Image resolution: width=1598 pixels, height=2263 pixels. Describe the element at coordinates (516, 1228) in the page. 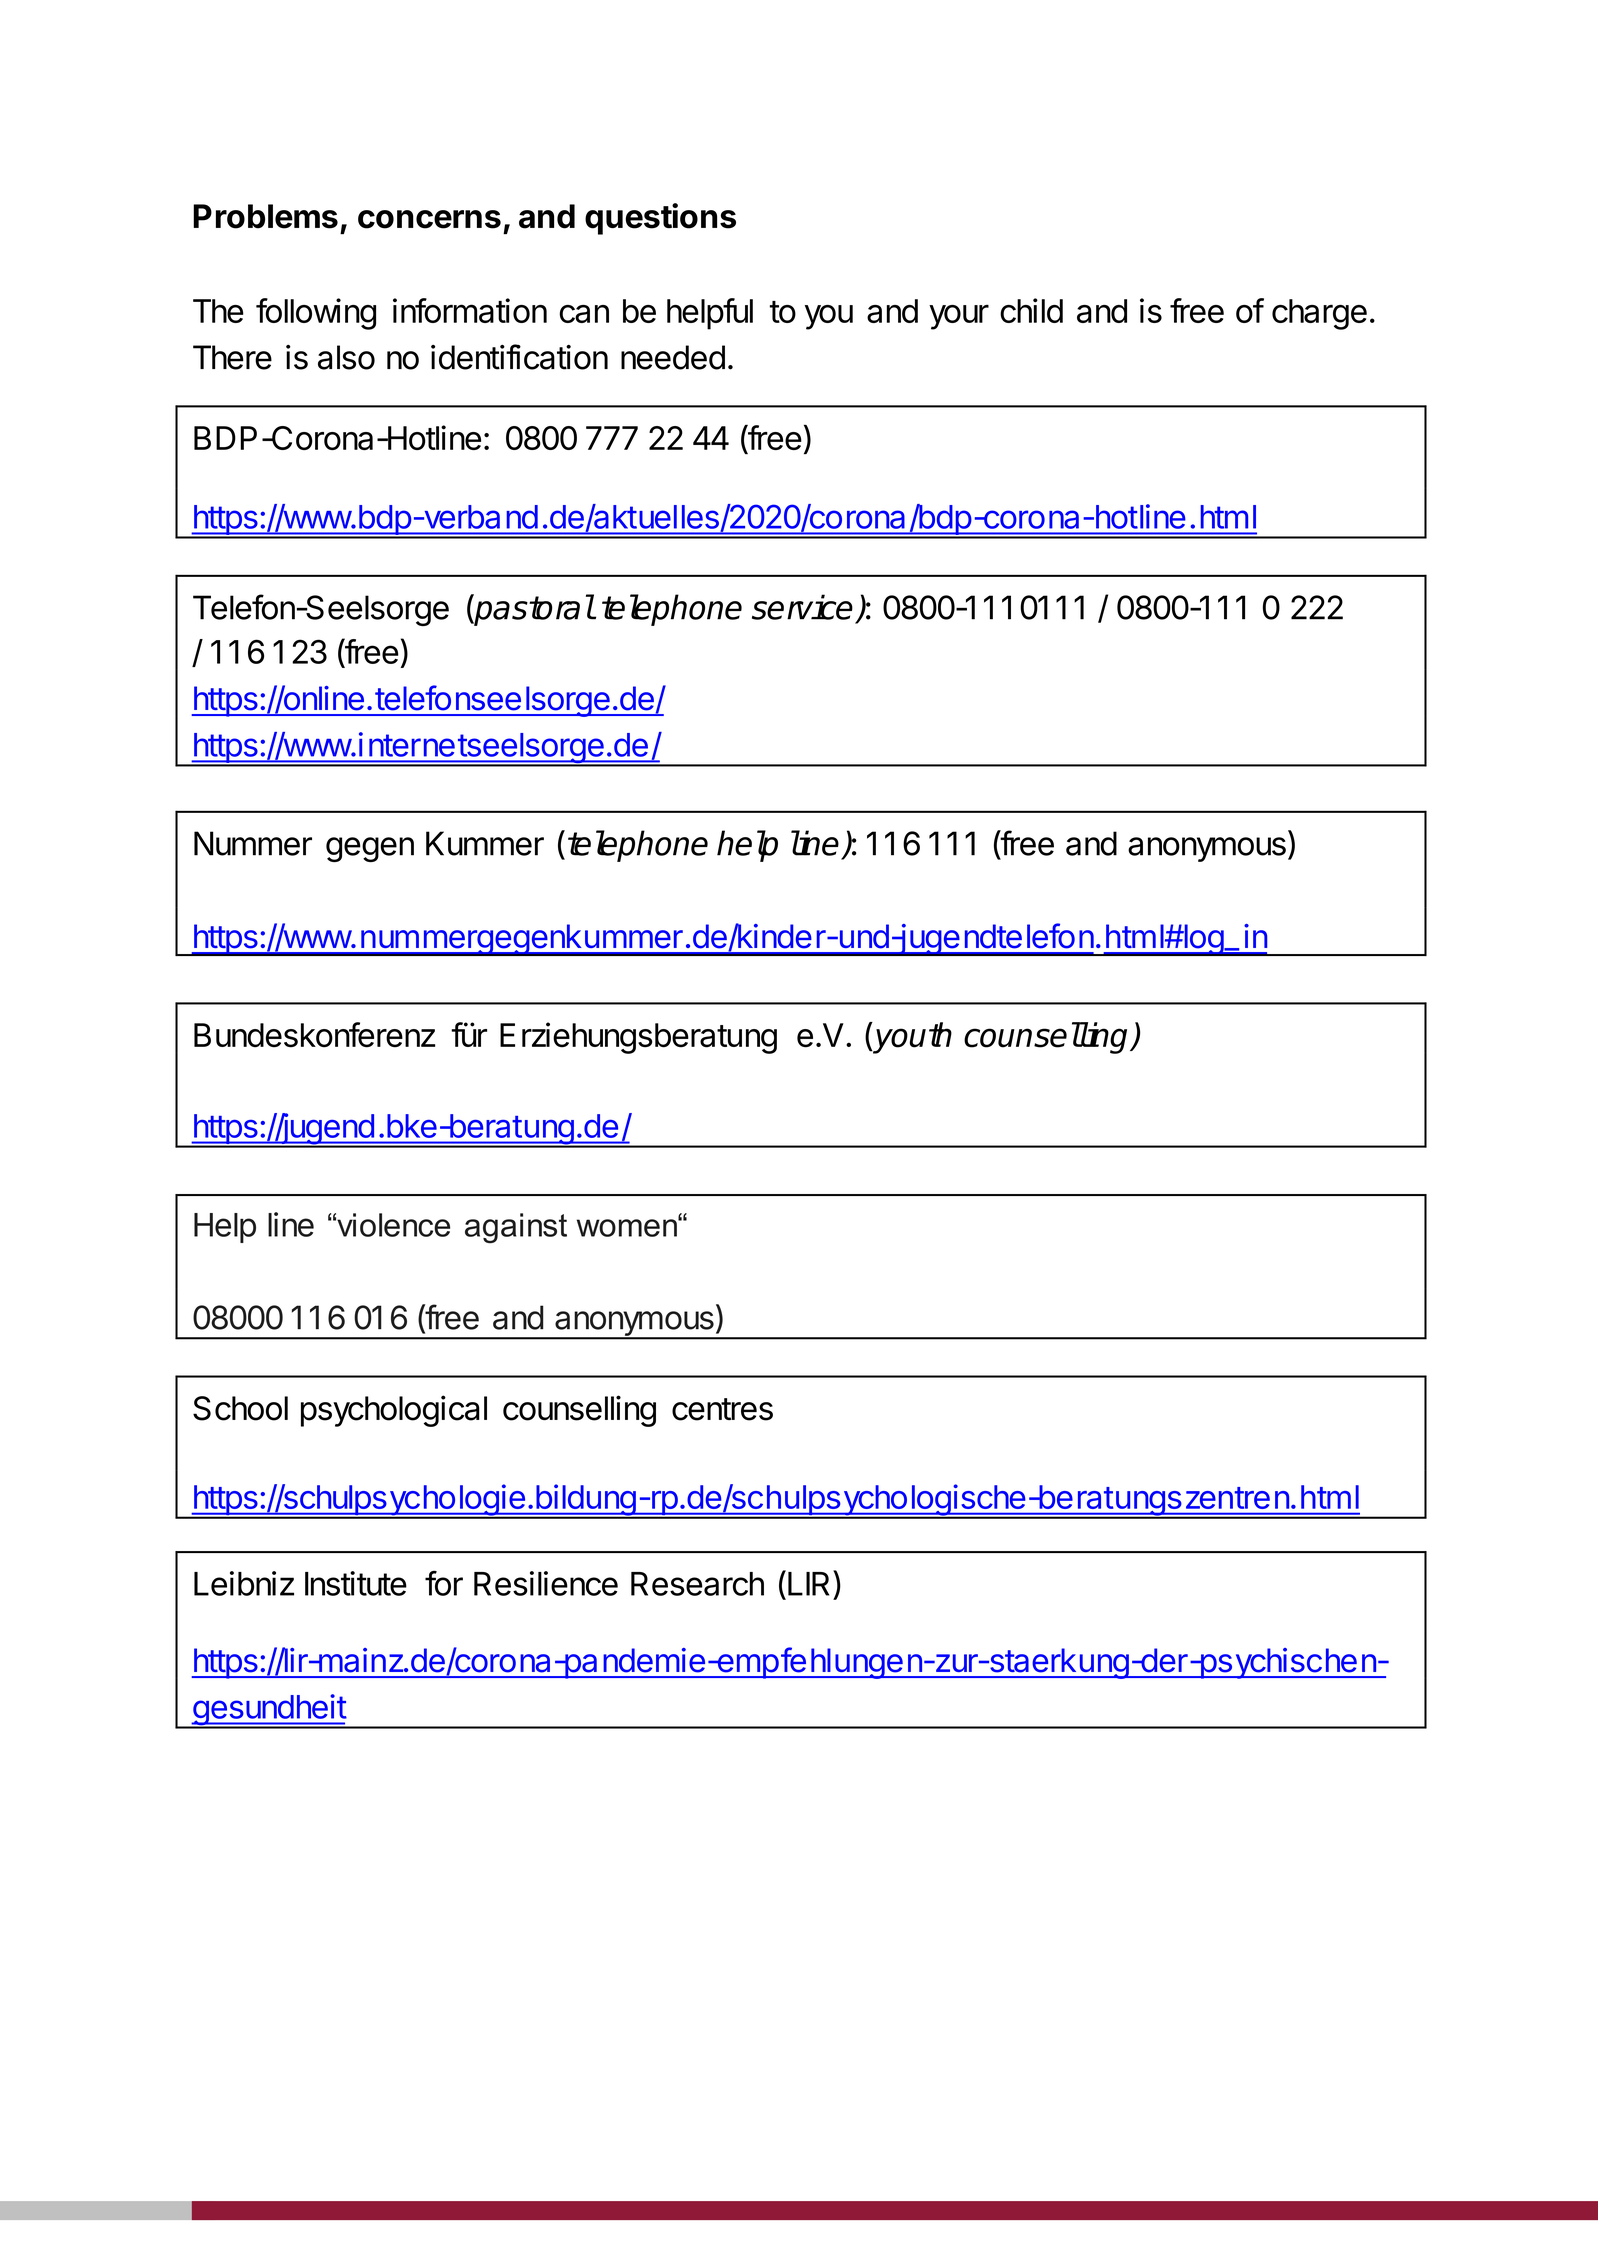

I see `against` at that location.
